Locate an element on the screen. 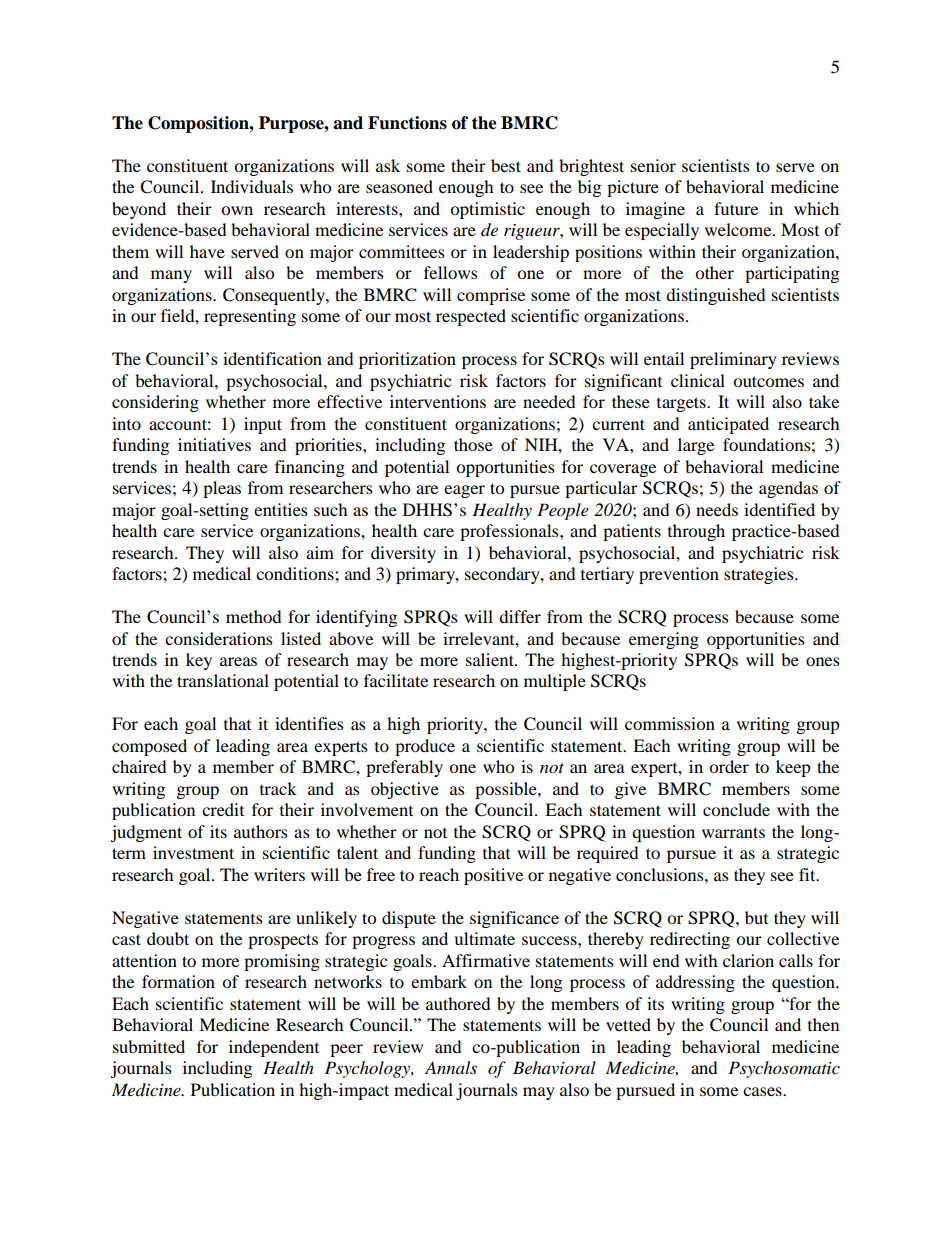 This screenshot has height=1233, width=952. positive is located at coordinates (493, 876).
